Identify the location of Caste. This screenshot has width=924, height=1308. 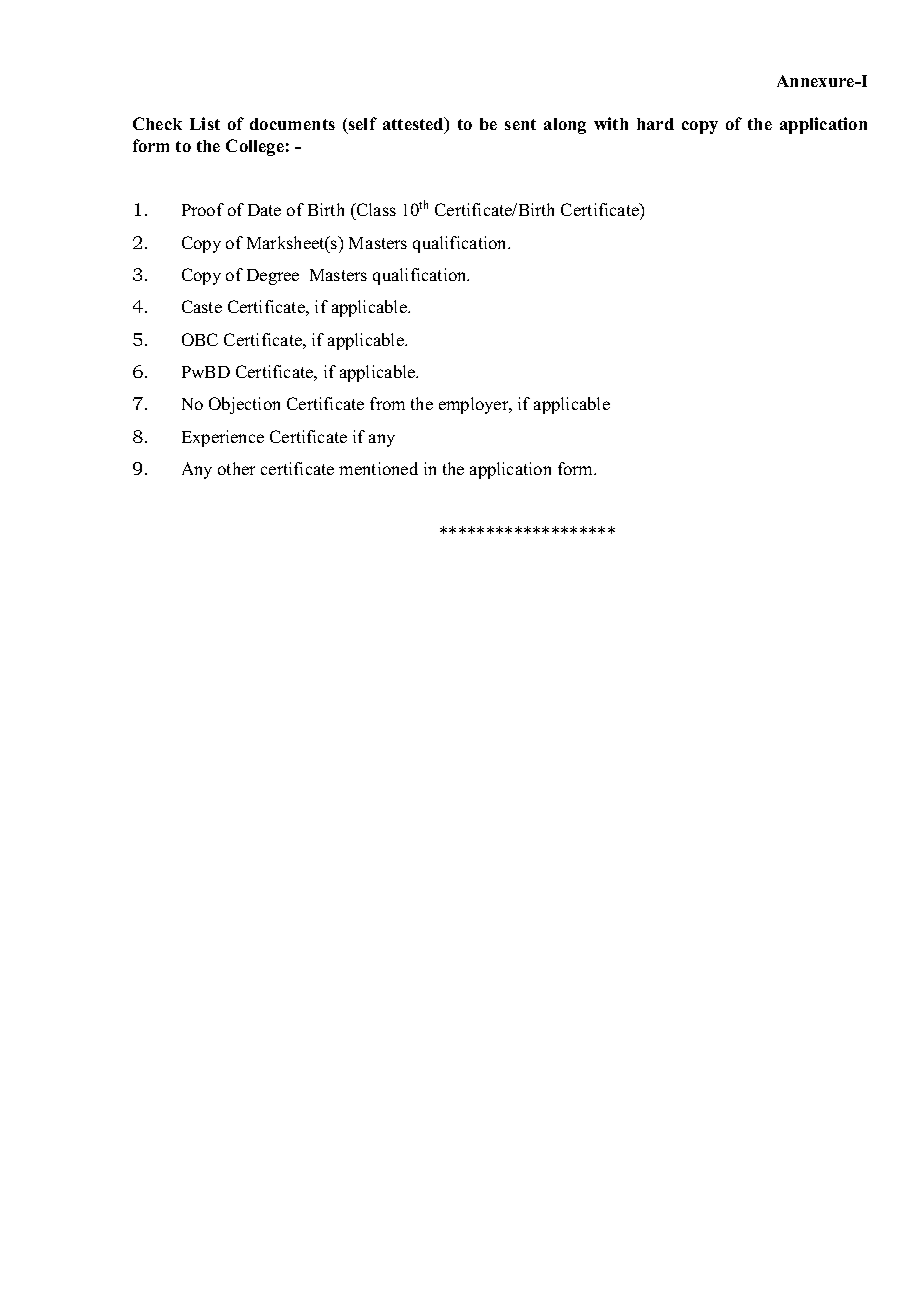
(202, 306).
